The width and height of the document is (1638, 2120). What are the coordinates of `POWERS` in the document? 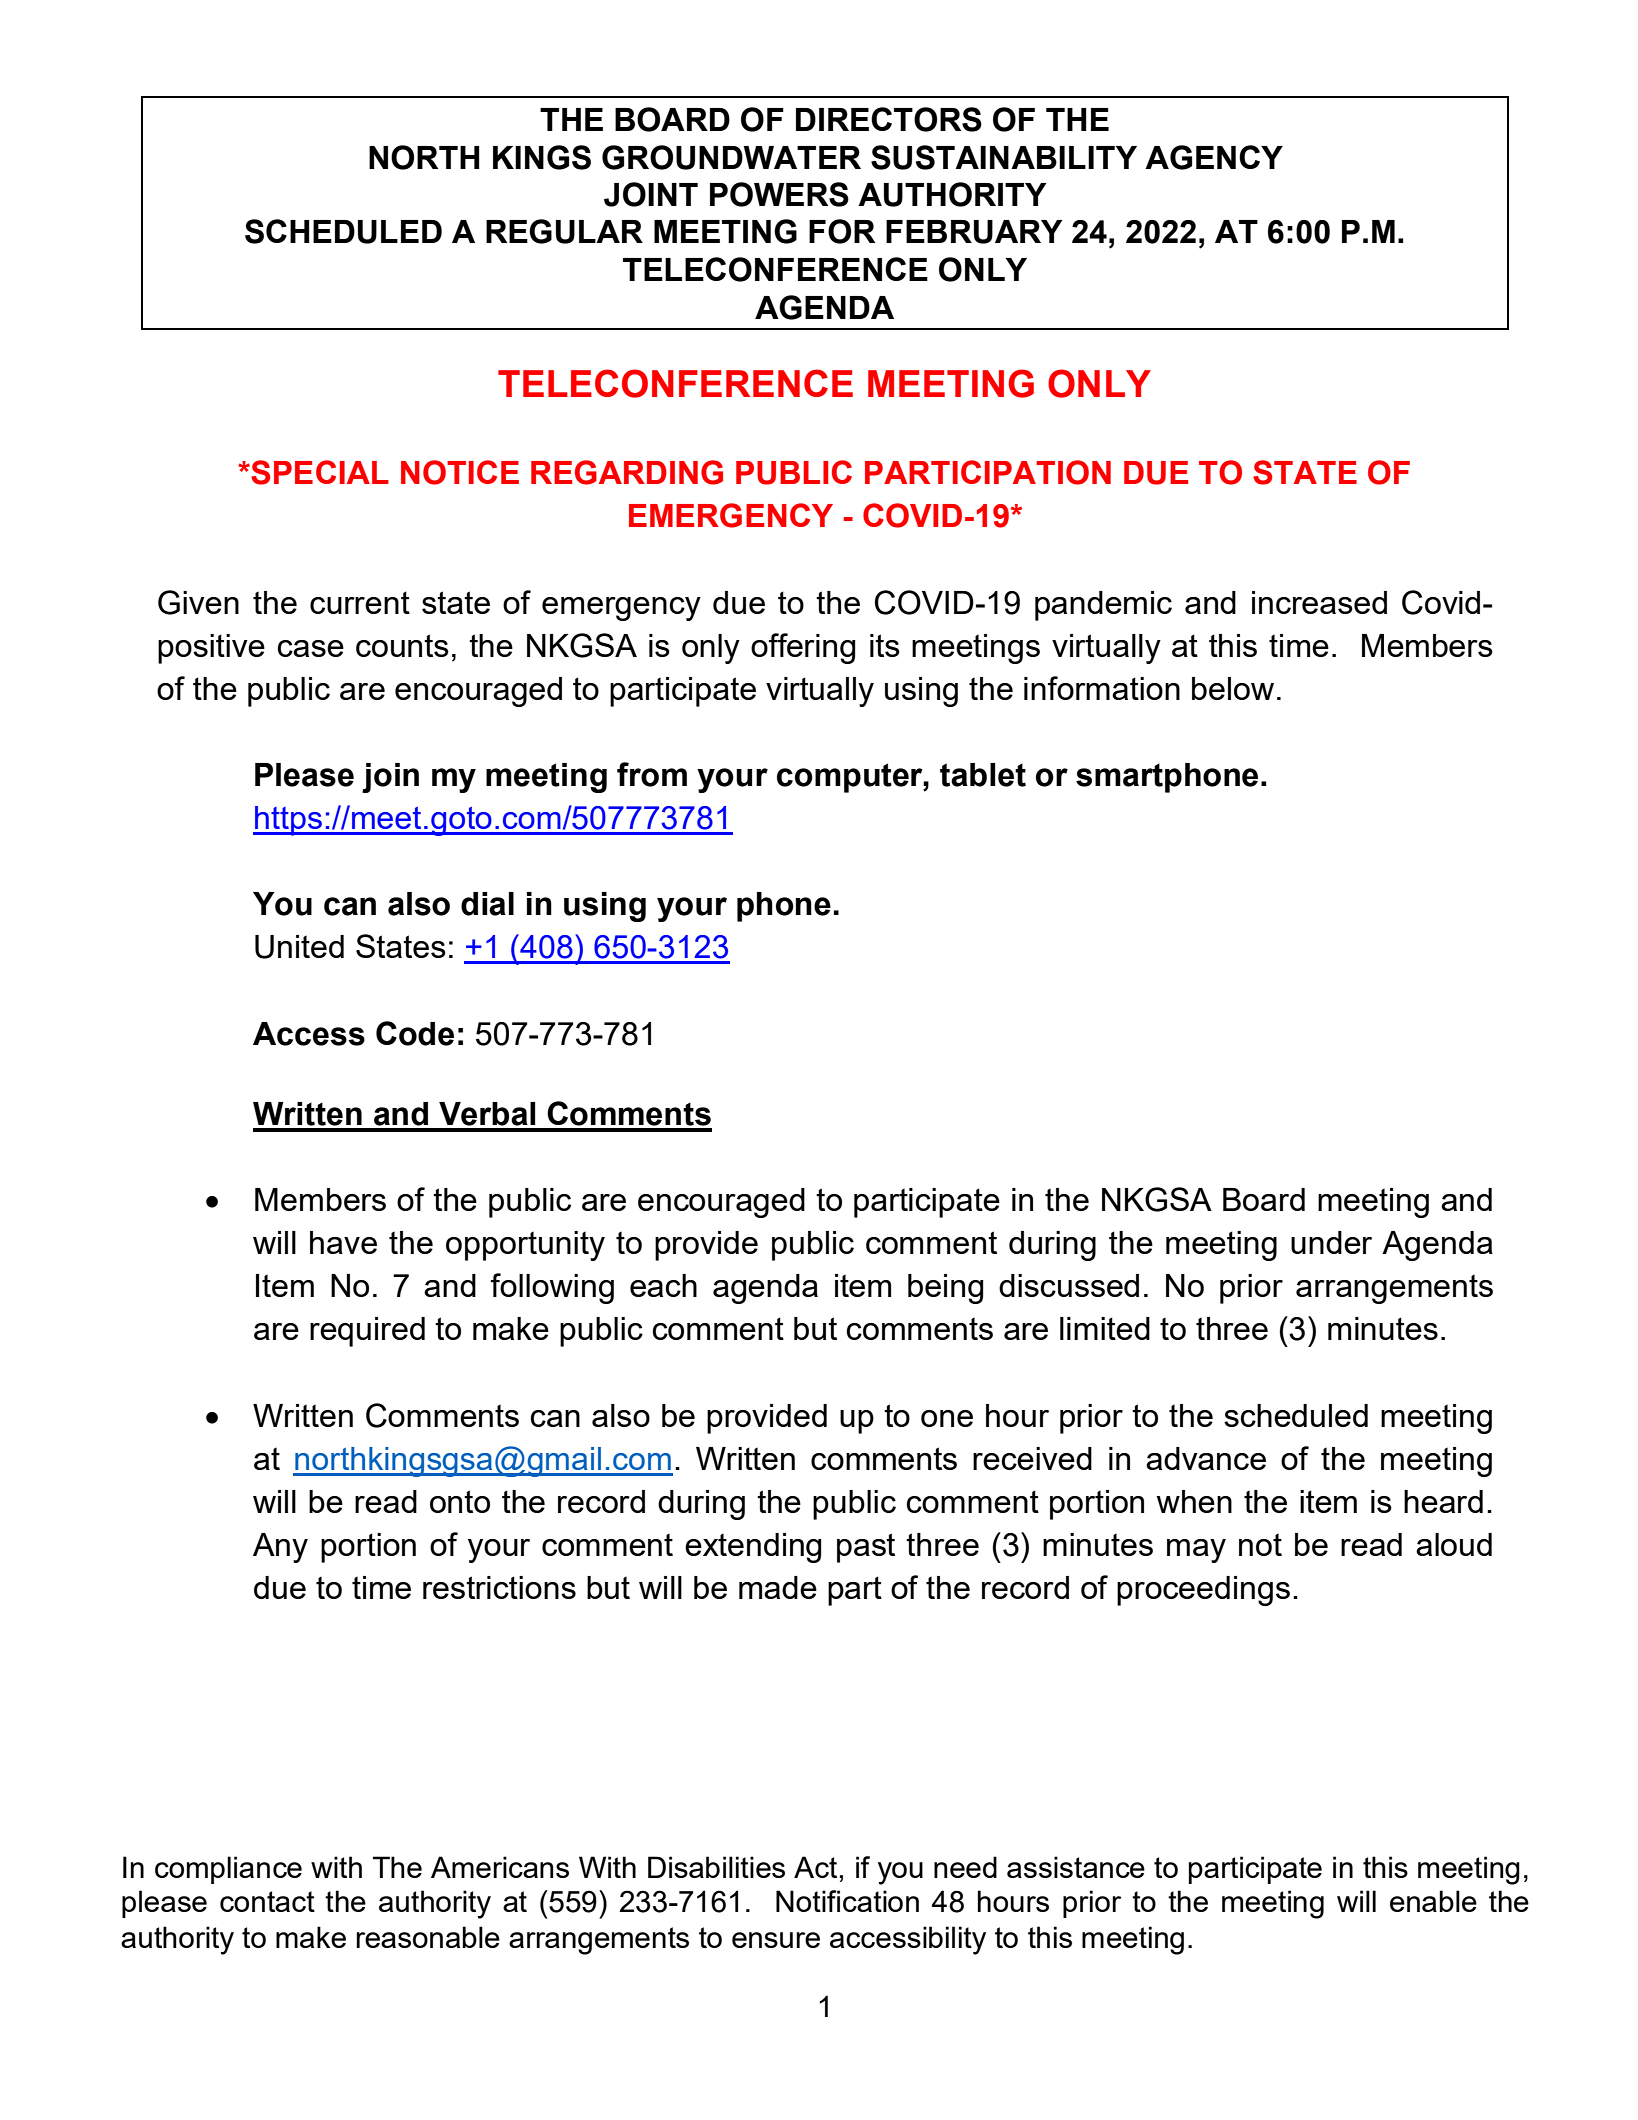 It's located at (779, 194).
